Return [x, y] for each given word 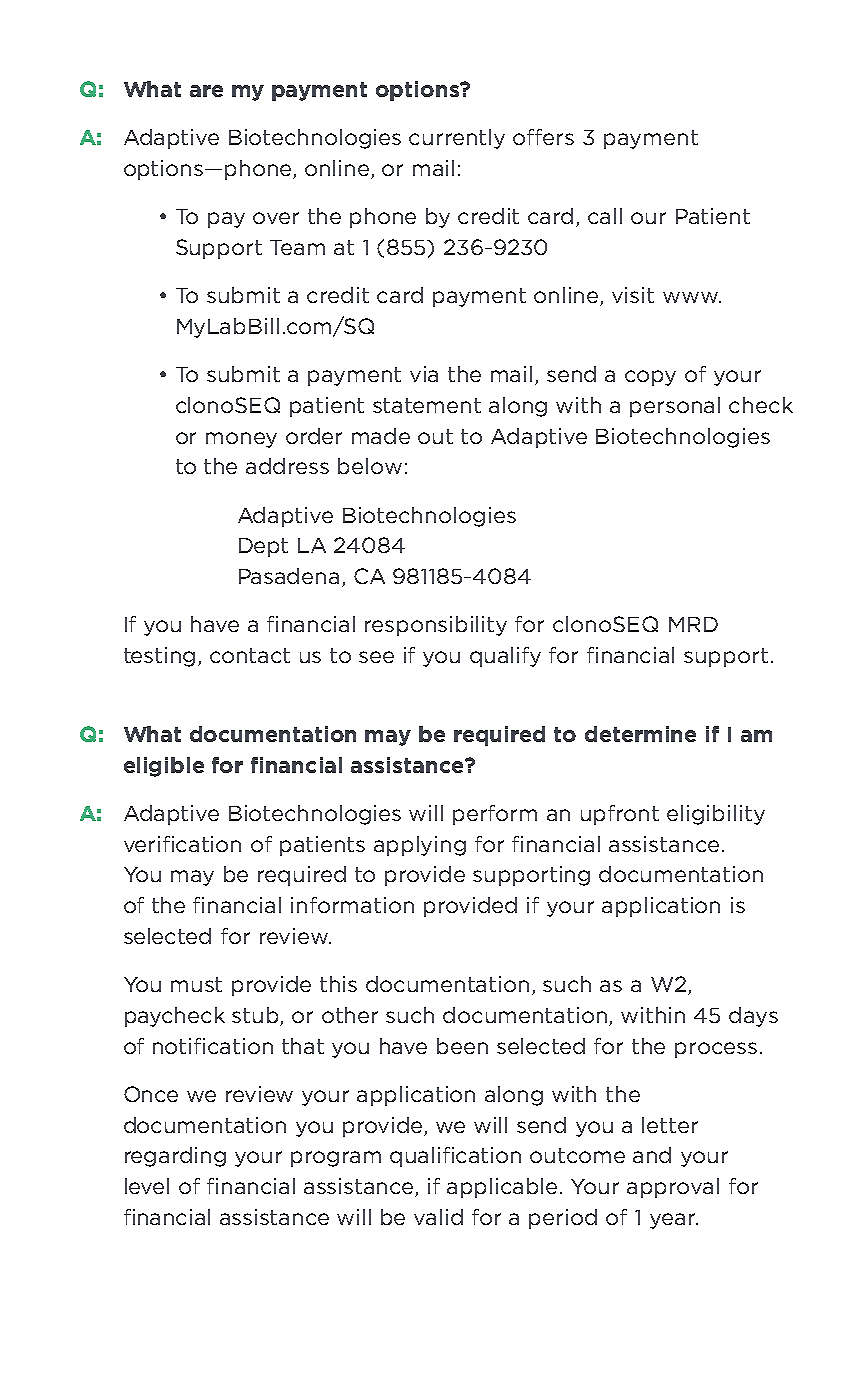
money [241, 440]
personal [675, 407]
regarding [175, 1157]
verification [182, 844]
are [206, 91]
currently [457, 139]
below [370, 466]
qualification [455, 1157]
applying [420, 846]
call [605, 216]
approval [673, 1188]
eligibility [716, 815]
